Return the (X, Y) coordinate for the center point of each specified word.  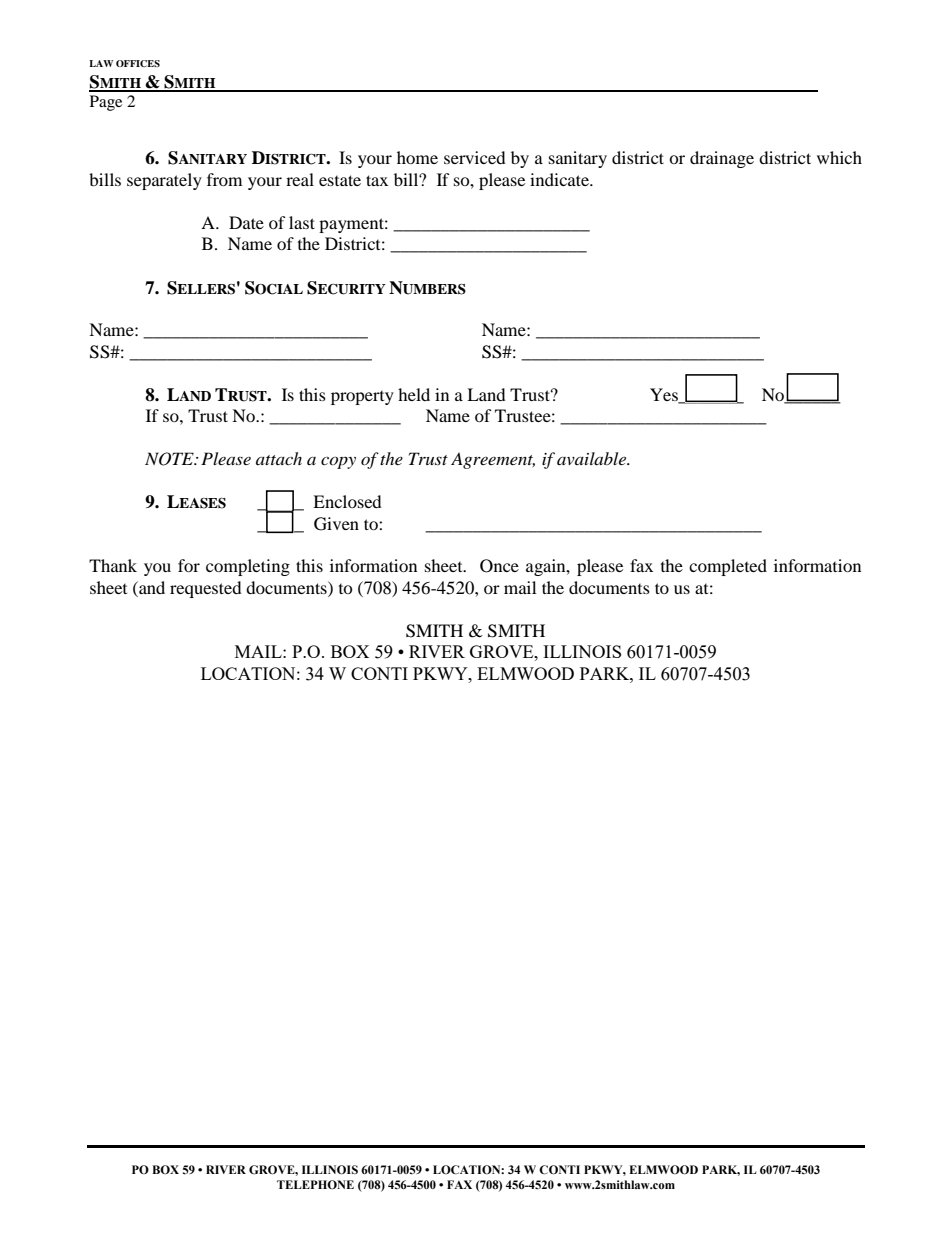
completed (728, 567)
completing (248, 567)
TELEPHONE (315, 1184)
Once (499, 566)
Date (246, 222)
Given (336, 524)
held (414, 394)
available (593, 458)
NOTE (170, 459)
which (839, 157)
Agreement (493, 460)
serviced (475, 157)
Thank (113, 565)
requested (206, 589)
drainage (722, 159)
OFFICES (138, 63)
